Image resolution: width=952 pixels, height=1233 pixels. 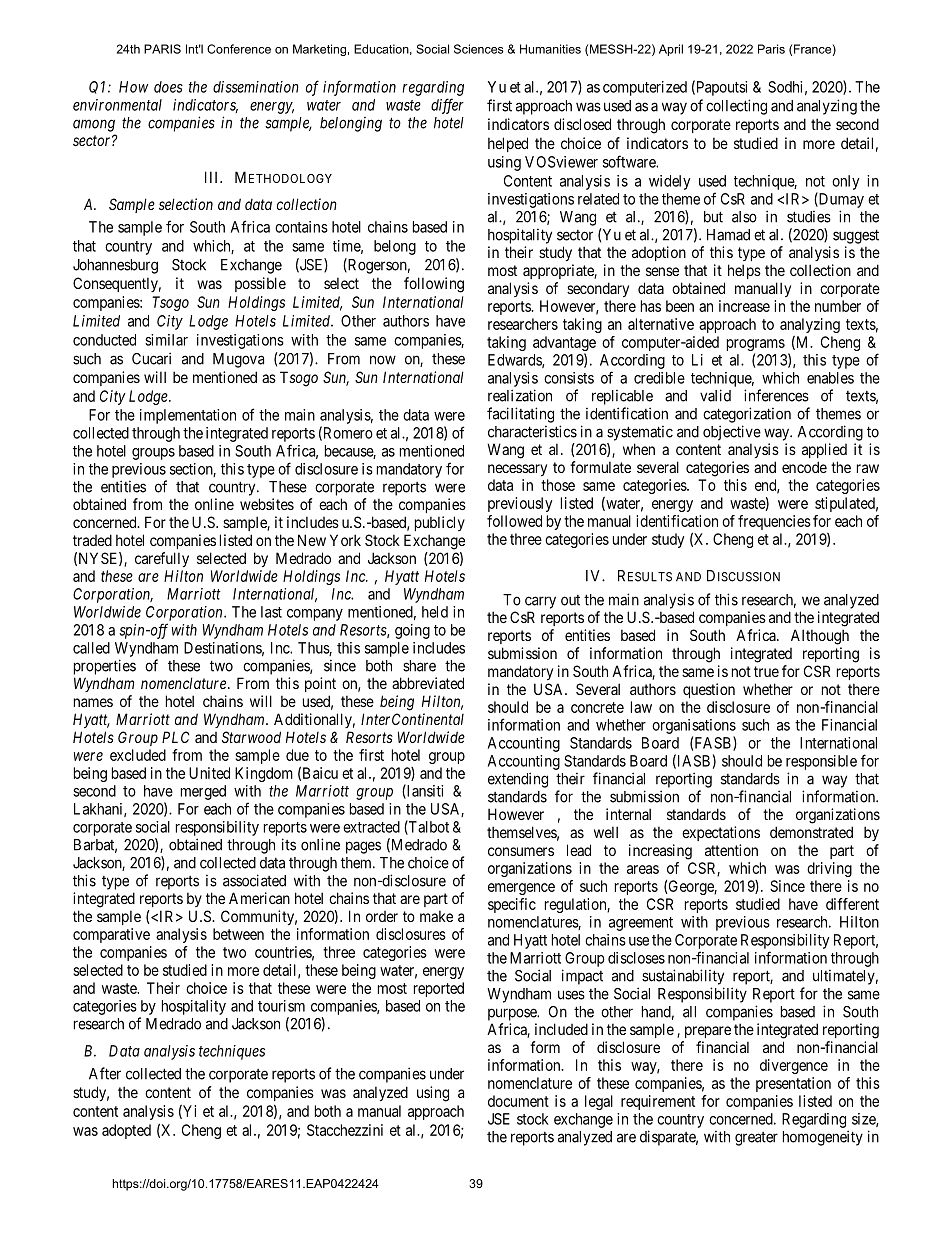 What do you see at coordinates (435, 612) in the screenshot?
I see `held` at bounding box center [435, 612].
